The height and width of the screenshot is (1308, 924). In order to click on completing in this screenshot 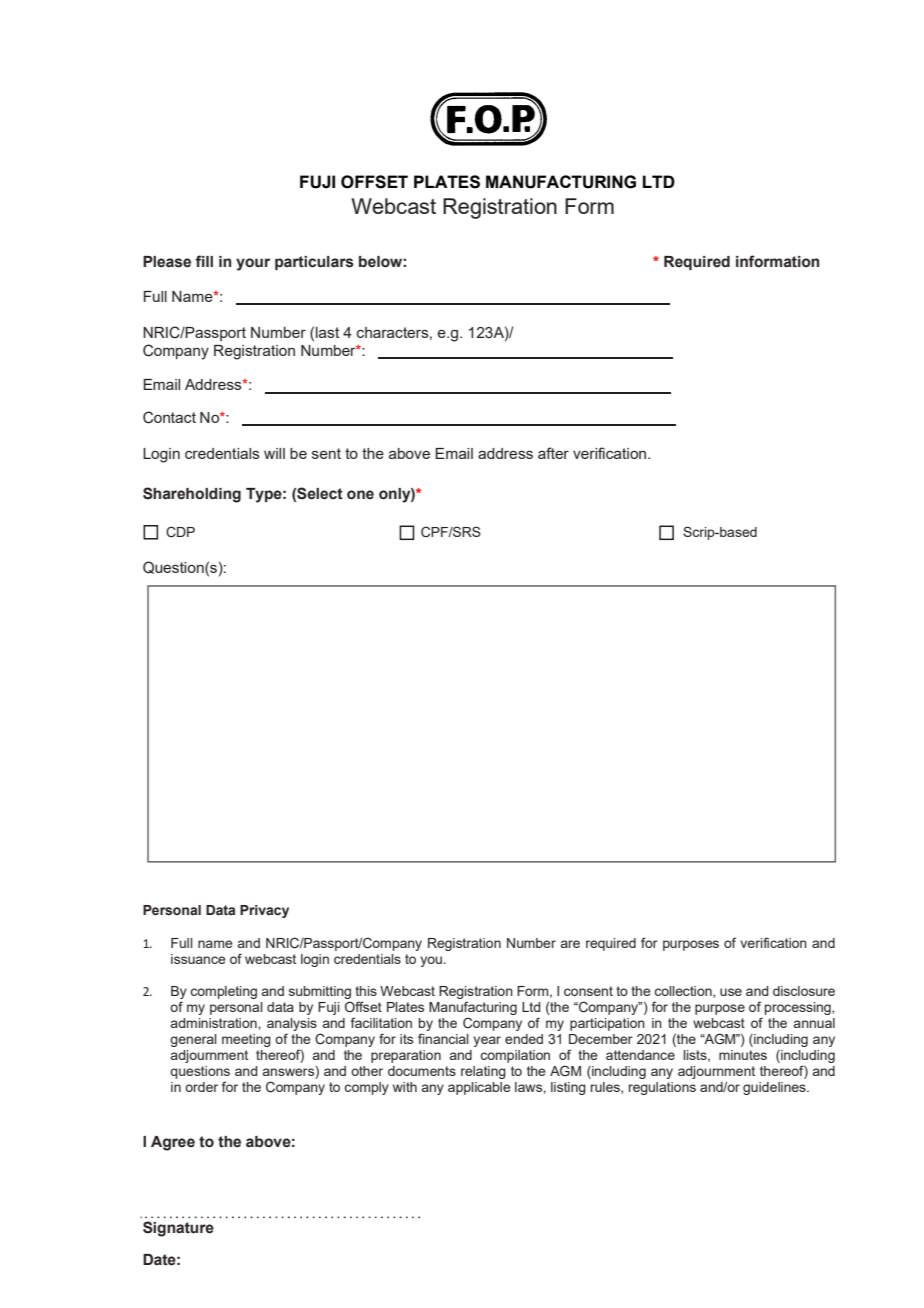, I will do `click(223, 992)`.
